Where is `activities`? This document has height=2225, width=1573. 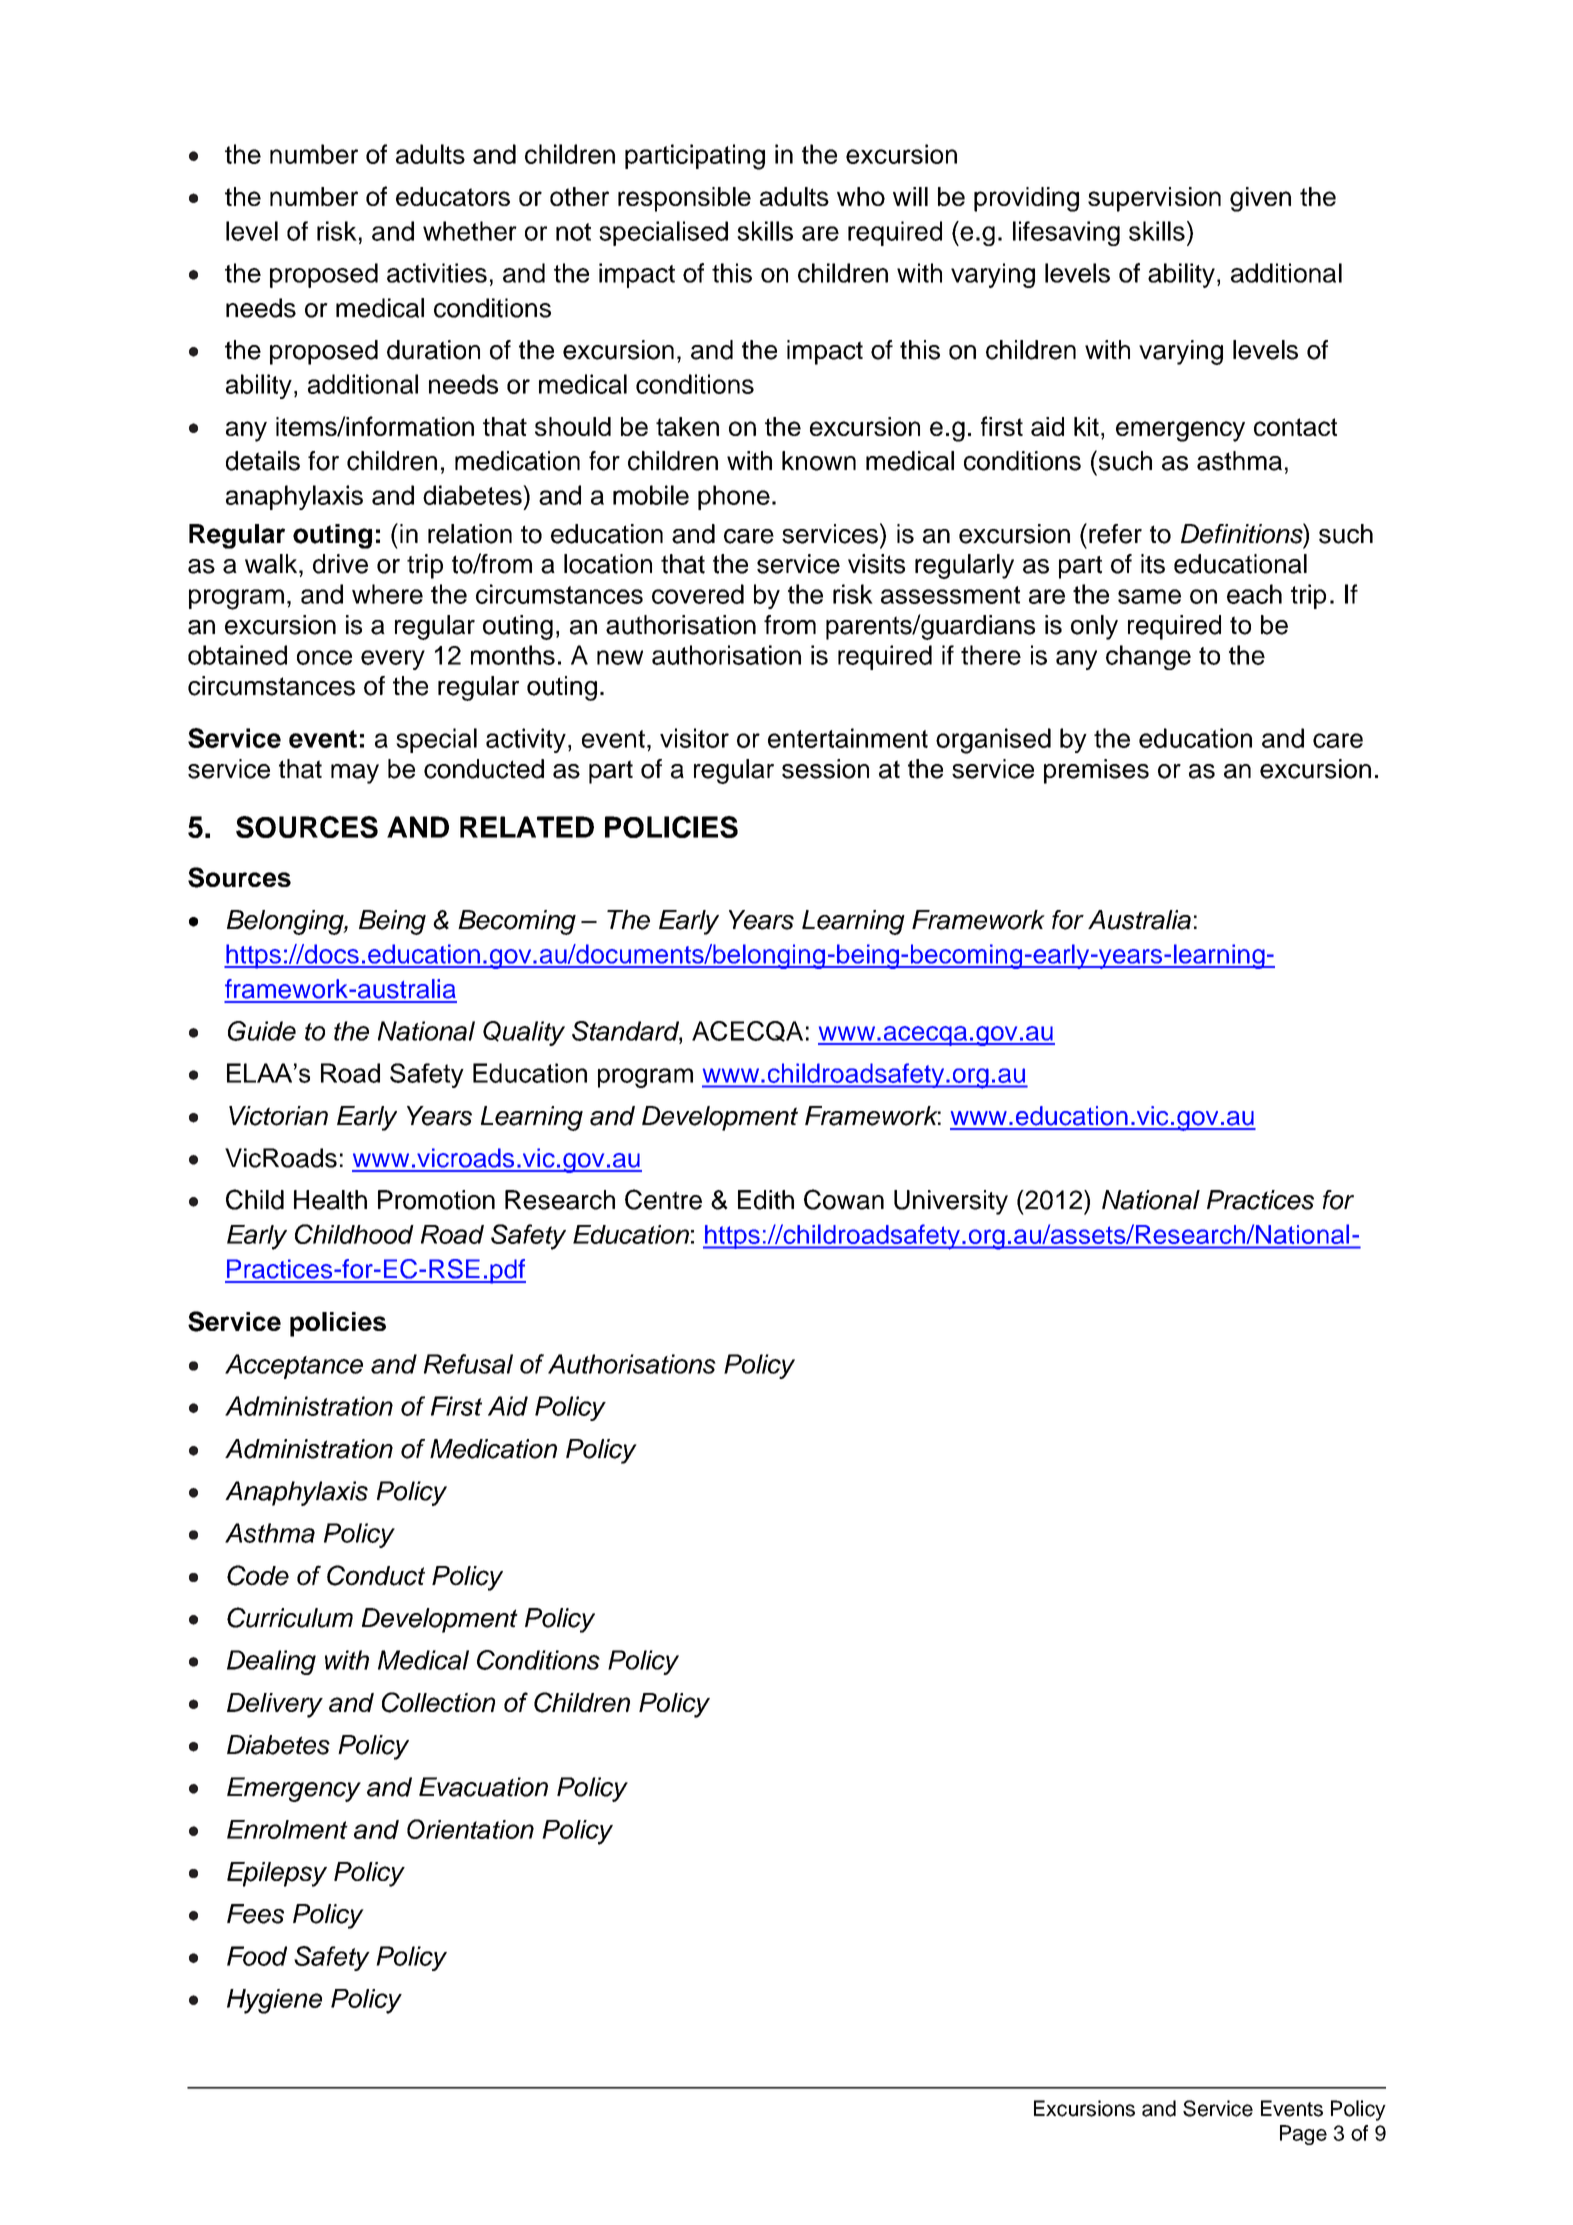
activities is located at coordinates (437, 273).
